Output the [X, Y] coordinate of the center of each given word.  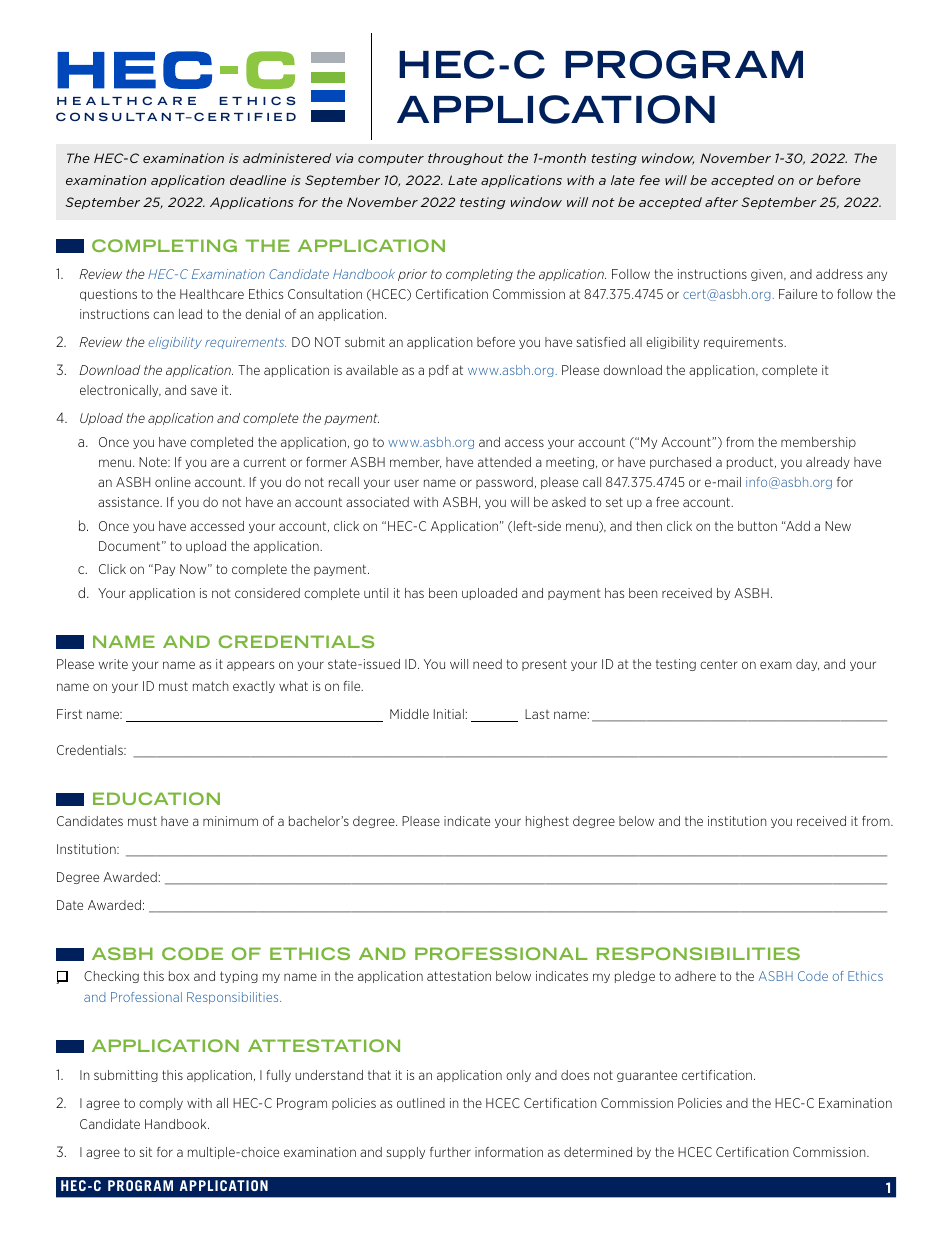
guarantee [647, 1076]
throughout [466, 159]
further [450, 1152]
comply [161, 1104]
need [487, 664]
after [721, 202]
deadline [258, 180]
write [113, 664]
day [807, 665]
